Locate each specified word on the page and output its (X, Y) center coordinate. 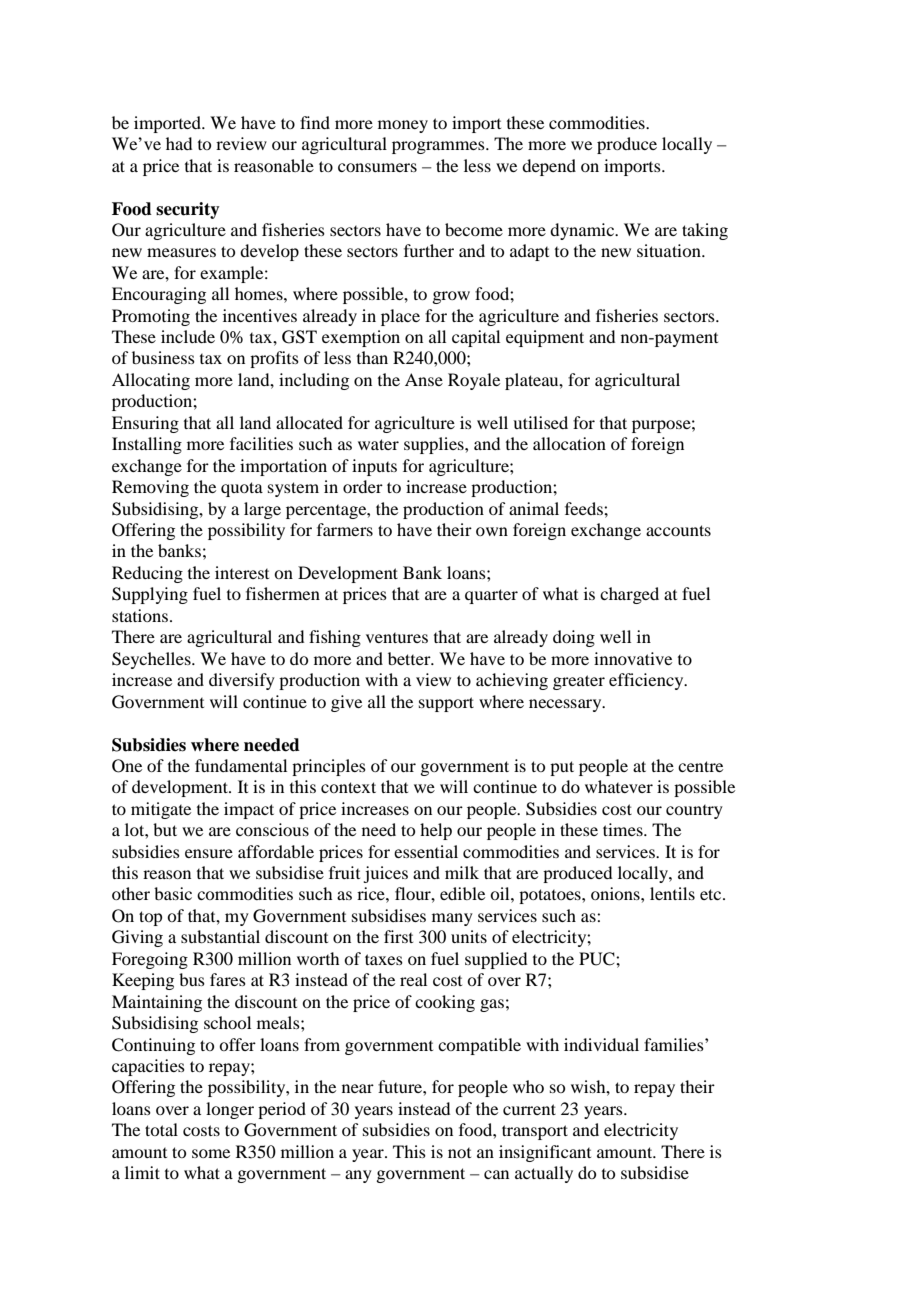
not (459, 1153)
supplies (435, 445)
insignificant (545, 1153)
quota (242, 489)
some (211, 1153)
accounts (678, 530)
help (436, 831)
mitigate (161, 810)
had (179, 143)
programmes (439, 147)
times (624, 829)
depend (549, 167)
